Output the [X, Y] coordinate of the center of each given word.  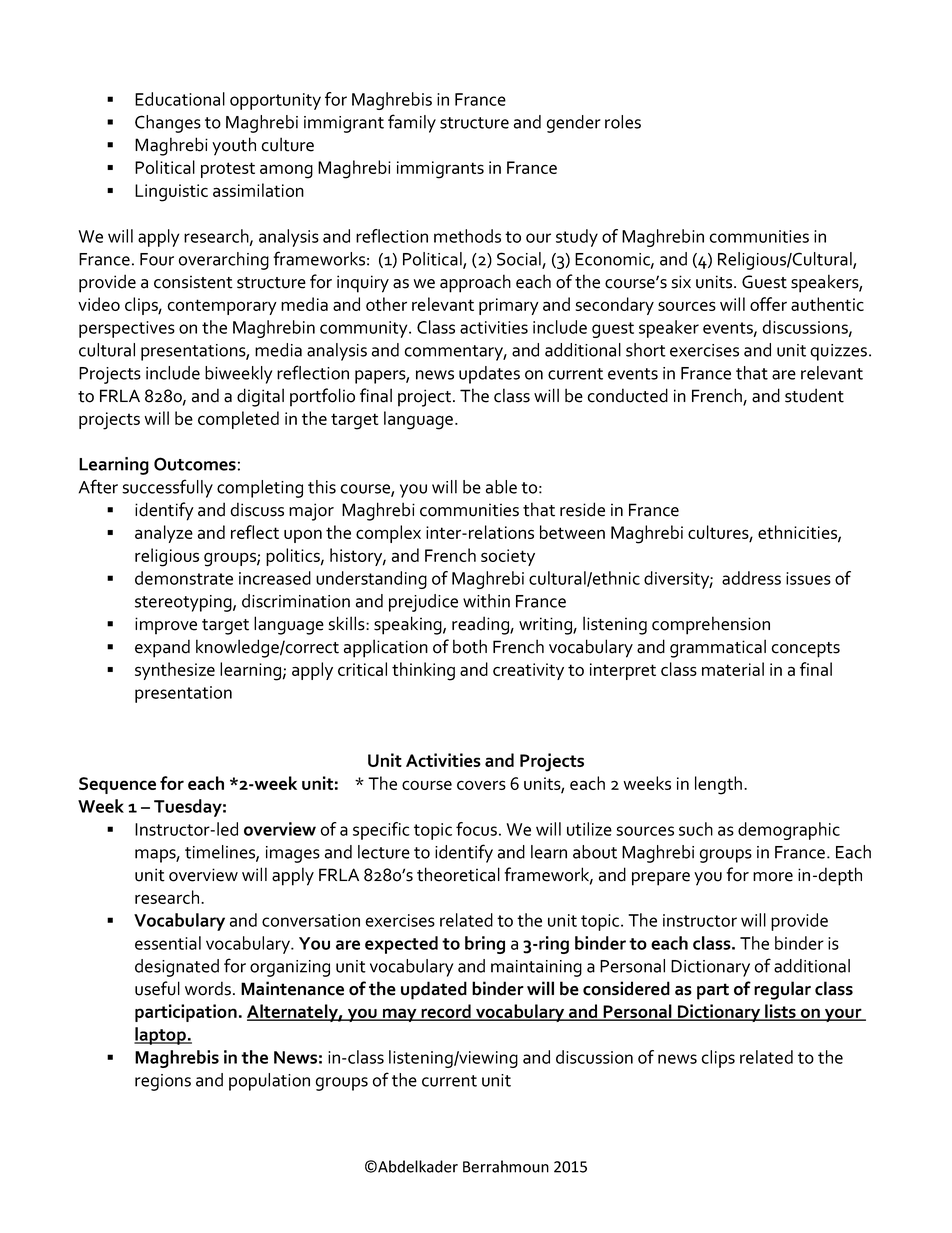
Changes [168, 124]
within [486, 601]
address [751, 578]
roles [623, 122]
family [412, 123]
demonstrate [184, 578]
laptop [161, 1036]
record [446, 1012]
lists [780, 1012]
